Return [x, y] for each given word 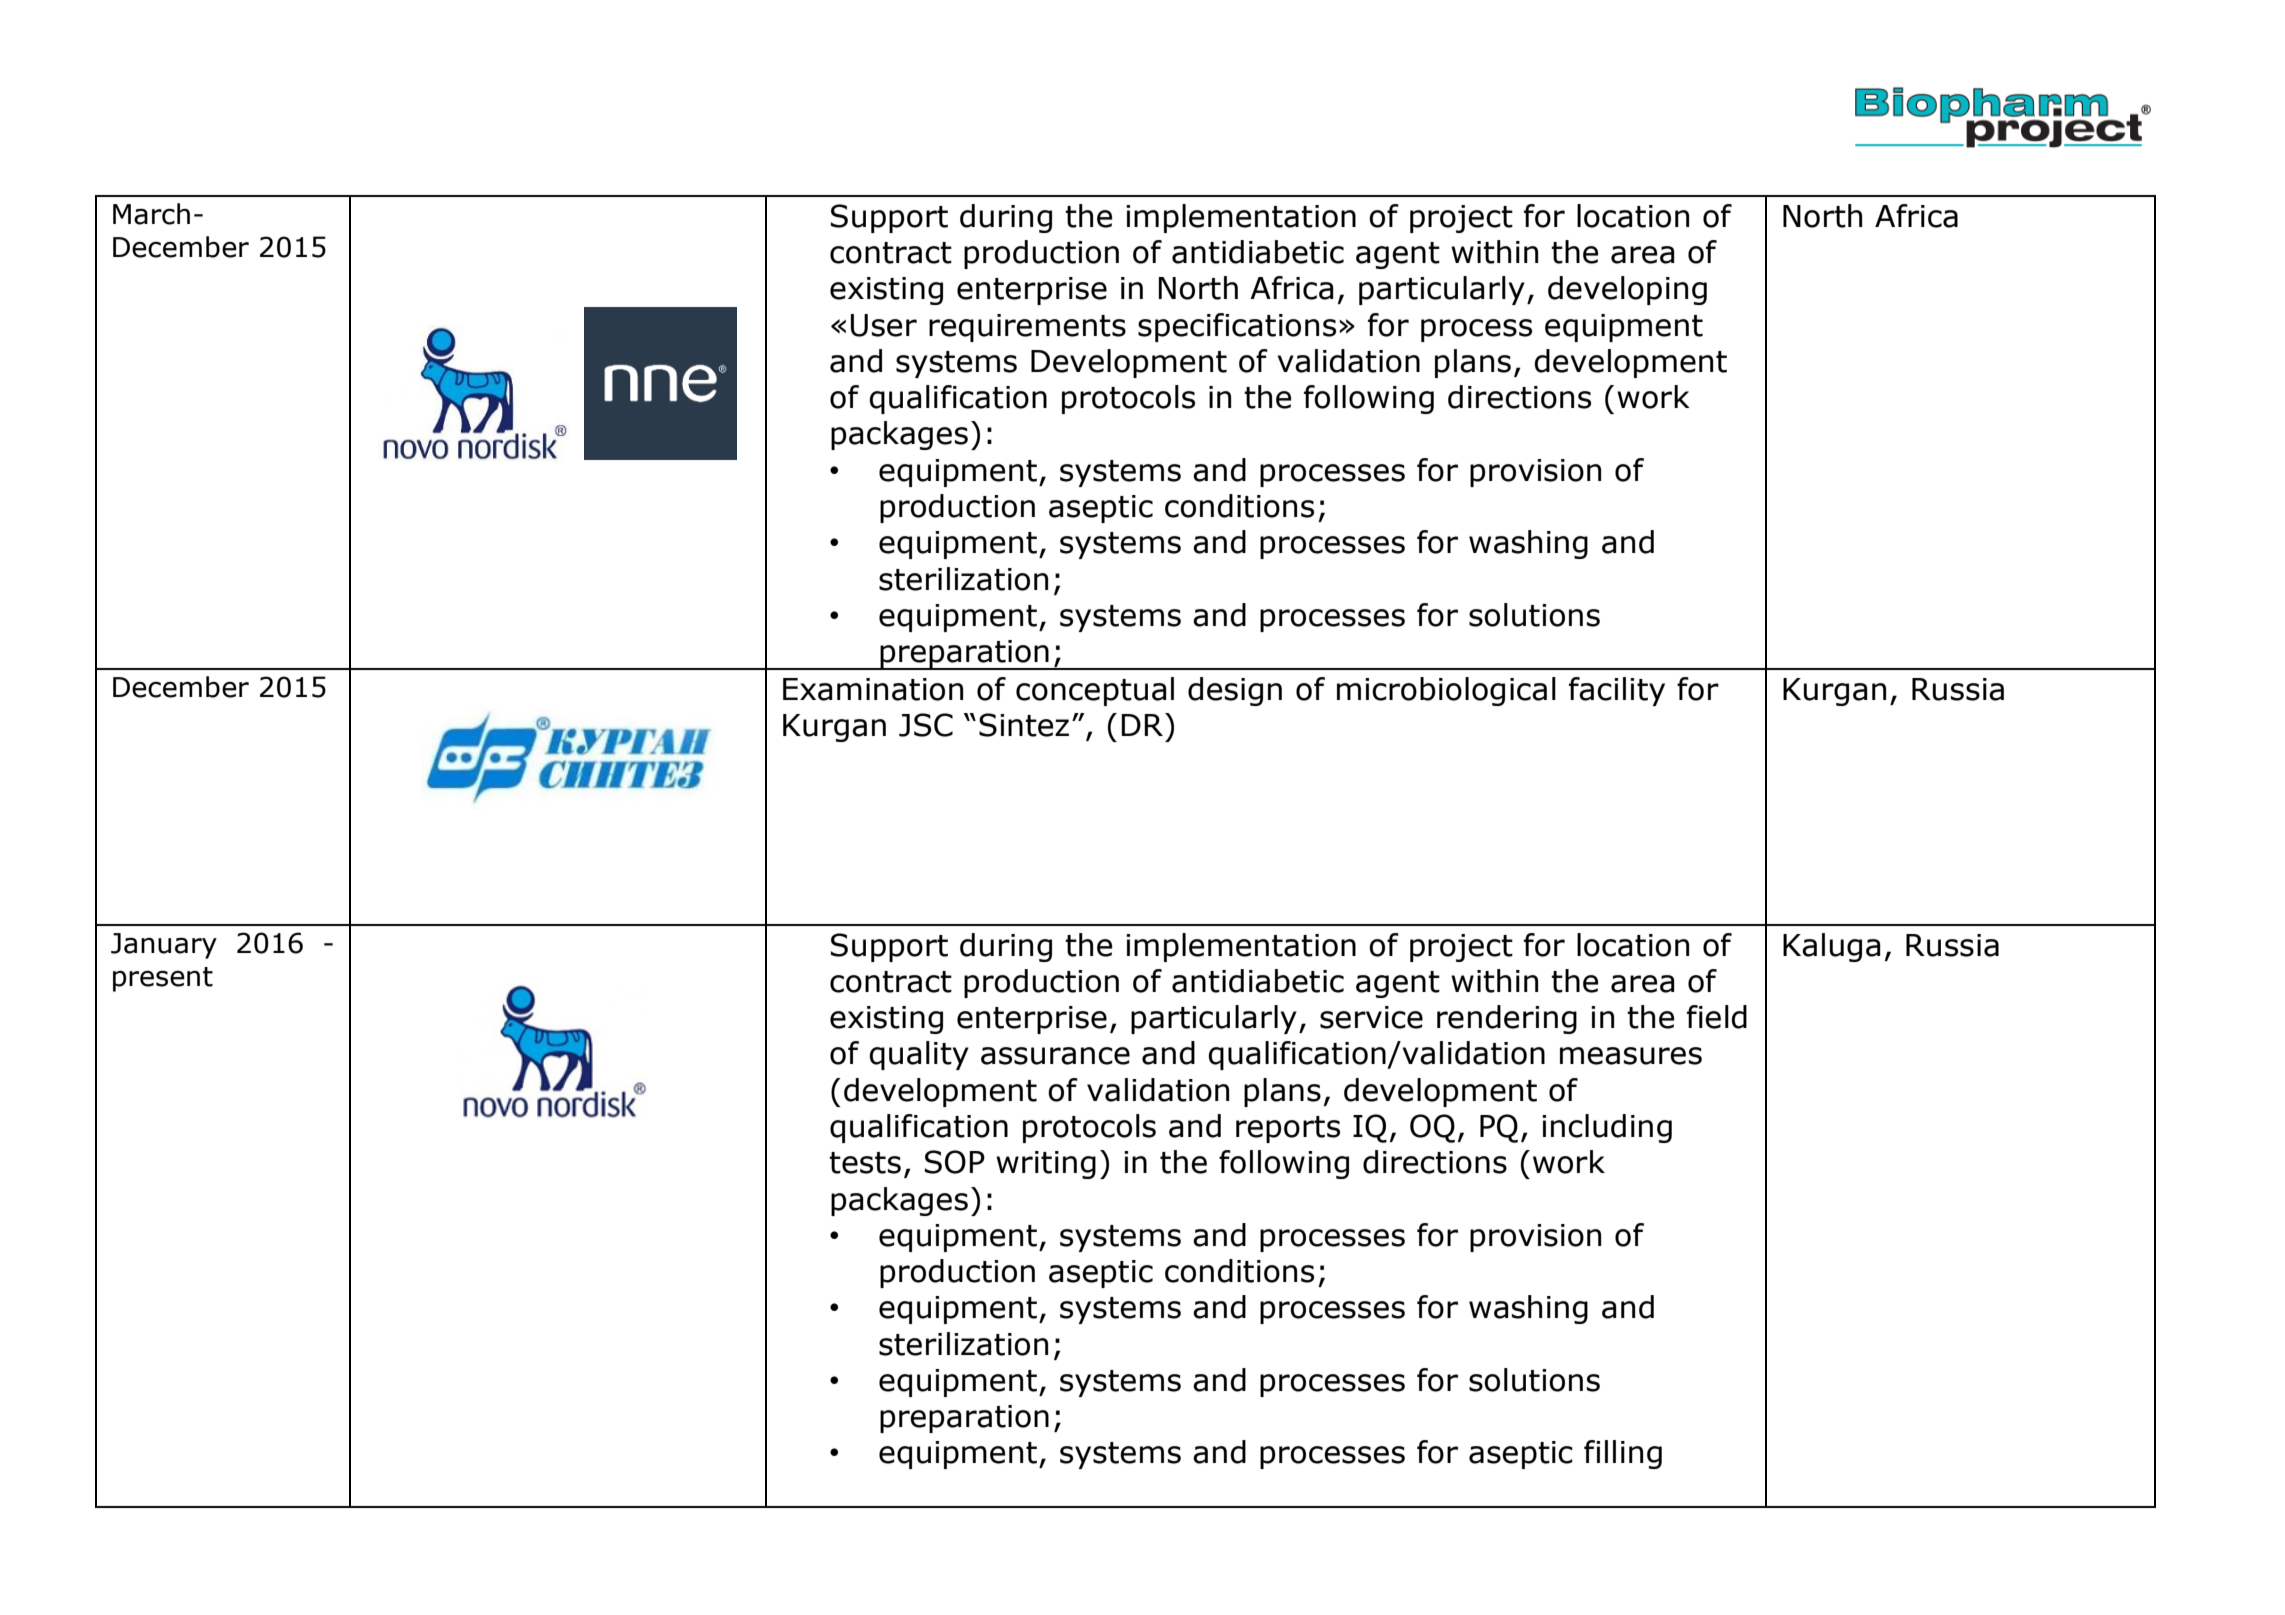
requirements [1027, 328]
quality [919, 1055]
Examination [873, 689]
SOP [955, 1162]
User [884, 325]
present [163, 979]
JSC [926, 725]
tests [865, 1163]
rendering [1507, 1019]
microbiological [1446, 691]
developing [1627, 290]
